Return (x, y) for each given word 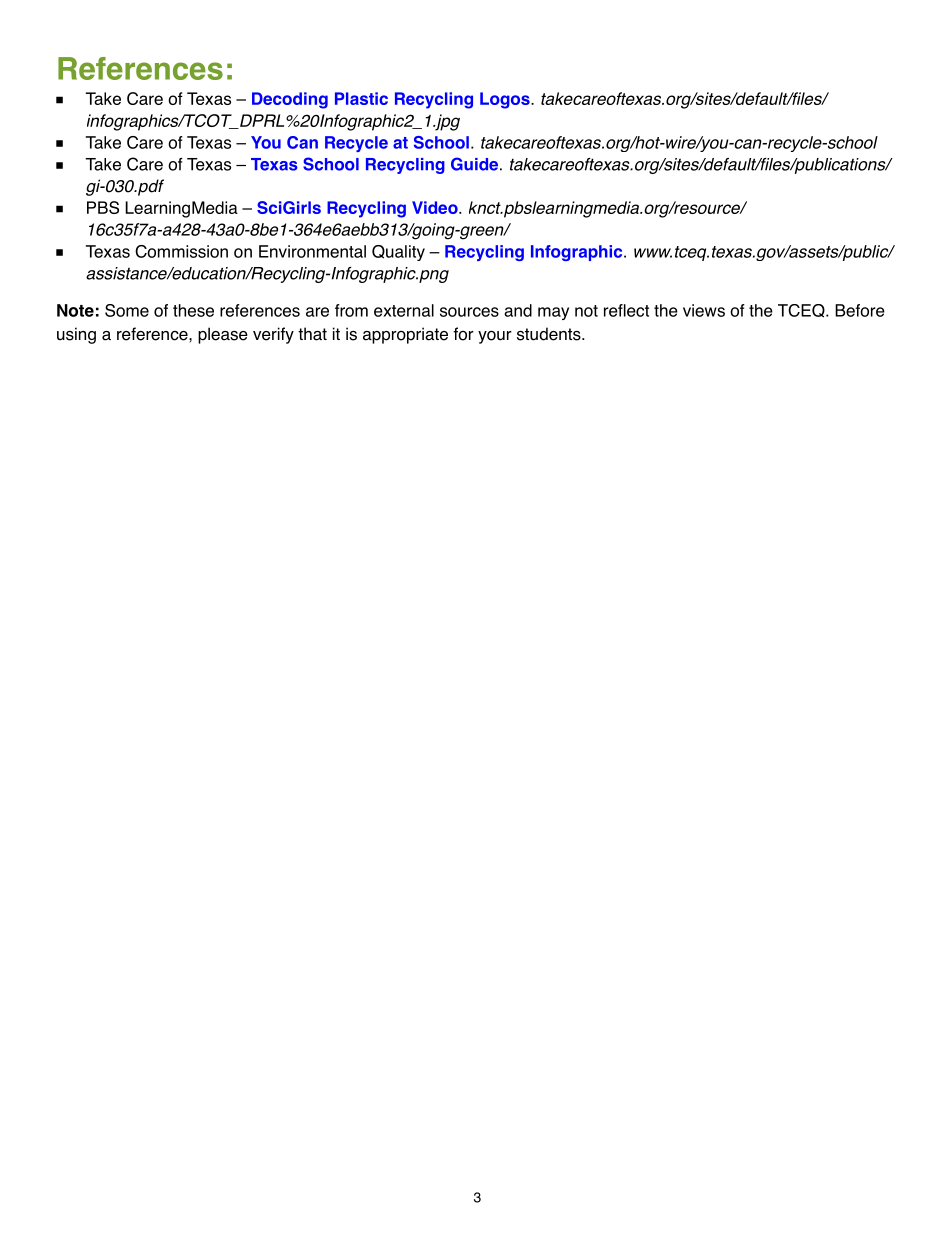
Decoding (290, 100)
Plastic (361, 98)
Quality (398, 253)
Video (436, 207)
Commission (181, 251)
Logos (506, 100)
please (223, 335)
